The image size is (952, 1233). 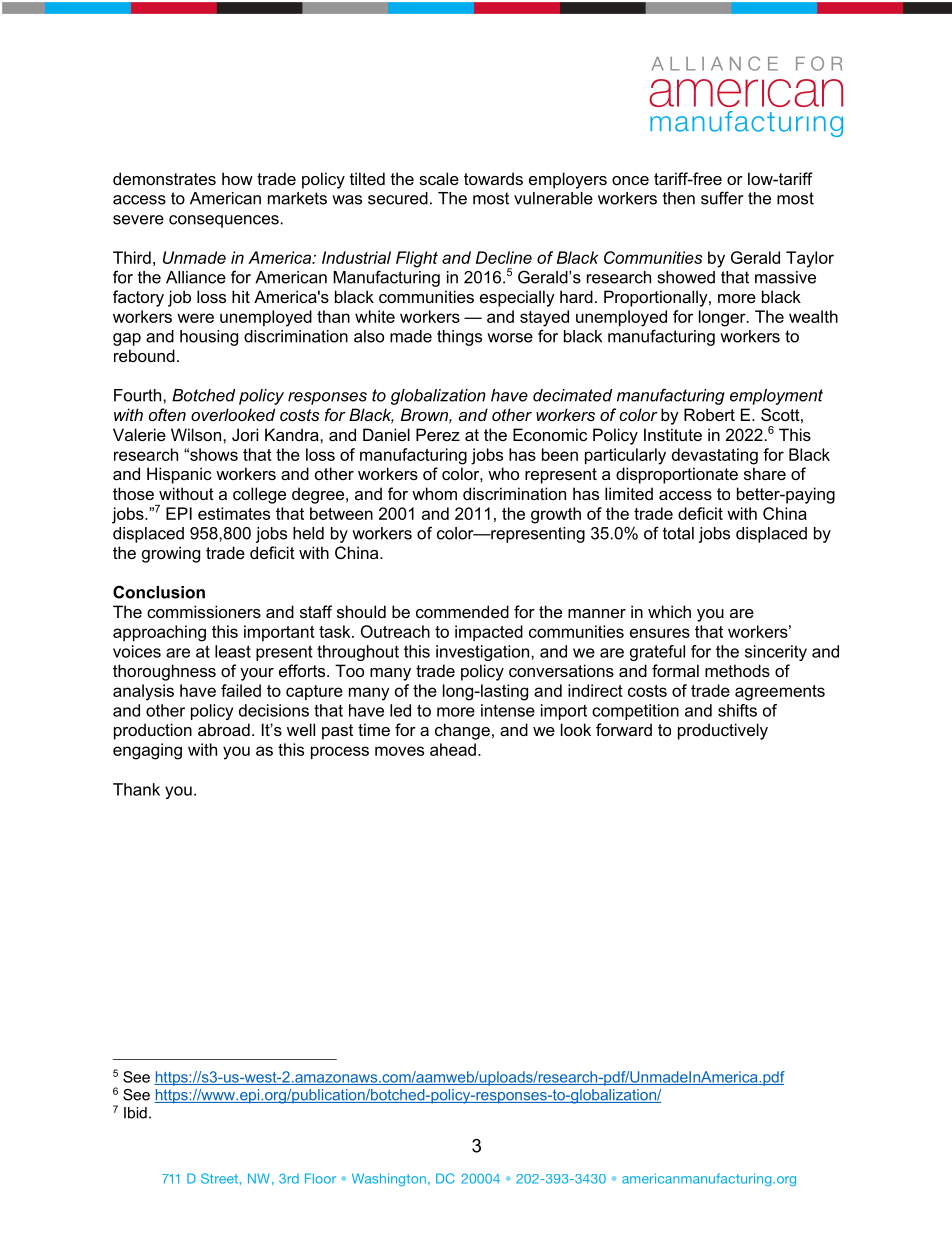 What do you see at coordinates (453, 749) in the page?
I see `ahead` at bounding box center [453, 749].
